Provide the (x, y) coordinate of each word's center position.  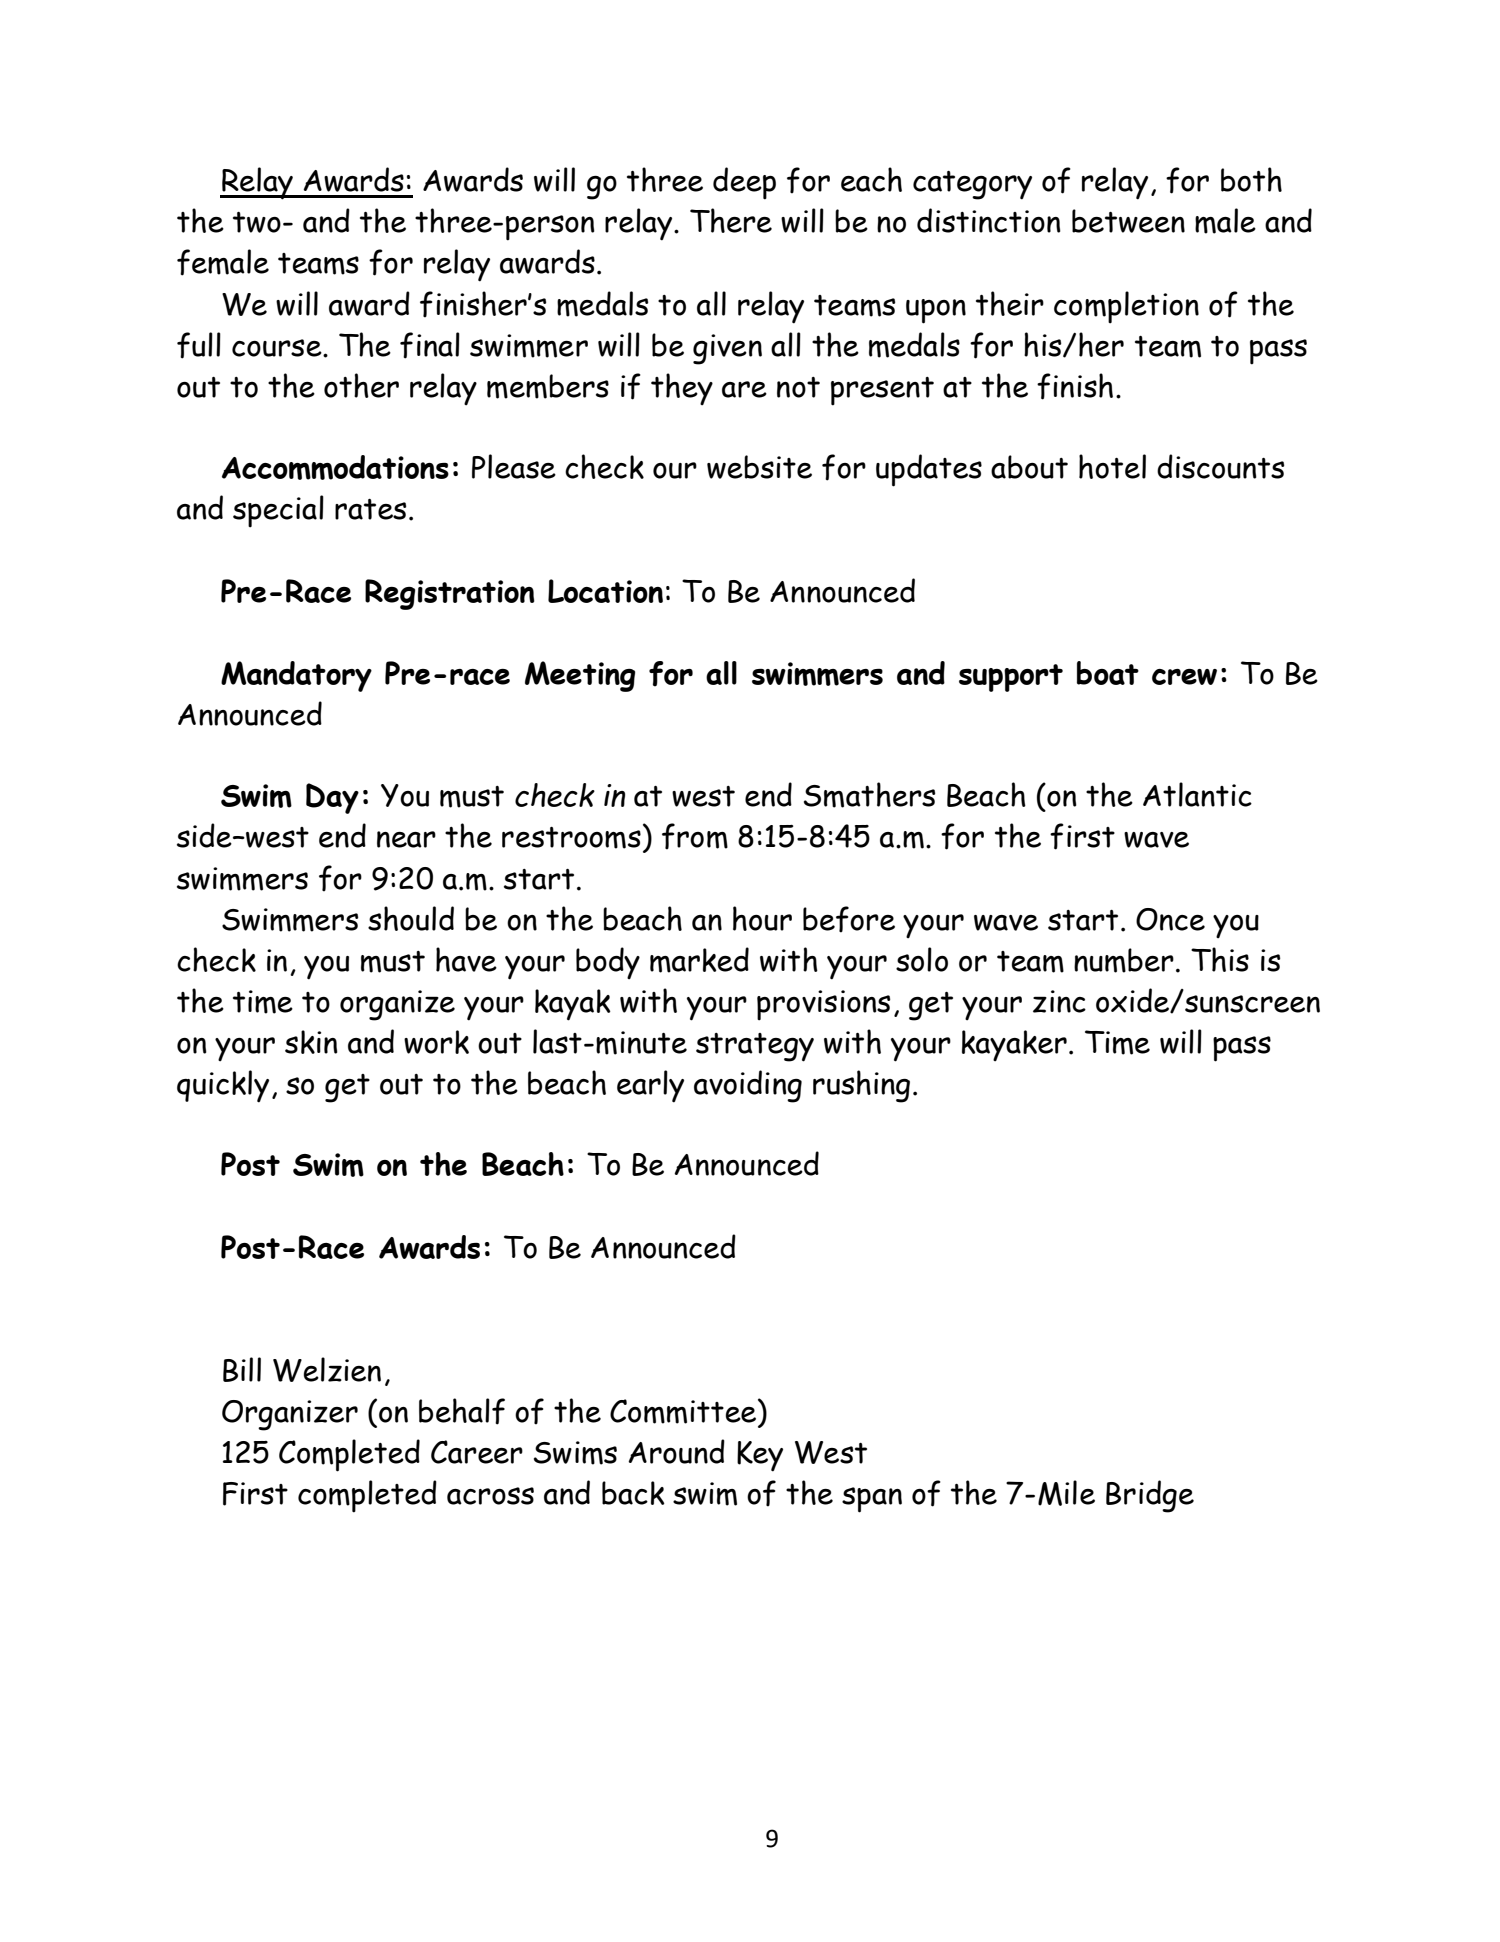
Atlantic (1197, 794)
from (695, 836)
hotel (1112, 466)
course (278, 348)
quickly (223, 1086)
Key (760, 1456)
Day (332, 798)
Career (477, 1452)
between (1128, 221)
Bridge (1150, 1496)
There (731, 220)
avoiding (748, 1086)
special (278, 511)
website (759, 467)
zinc (1059, 1001)
